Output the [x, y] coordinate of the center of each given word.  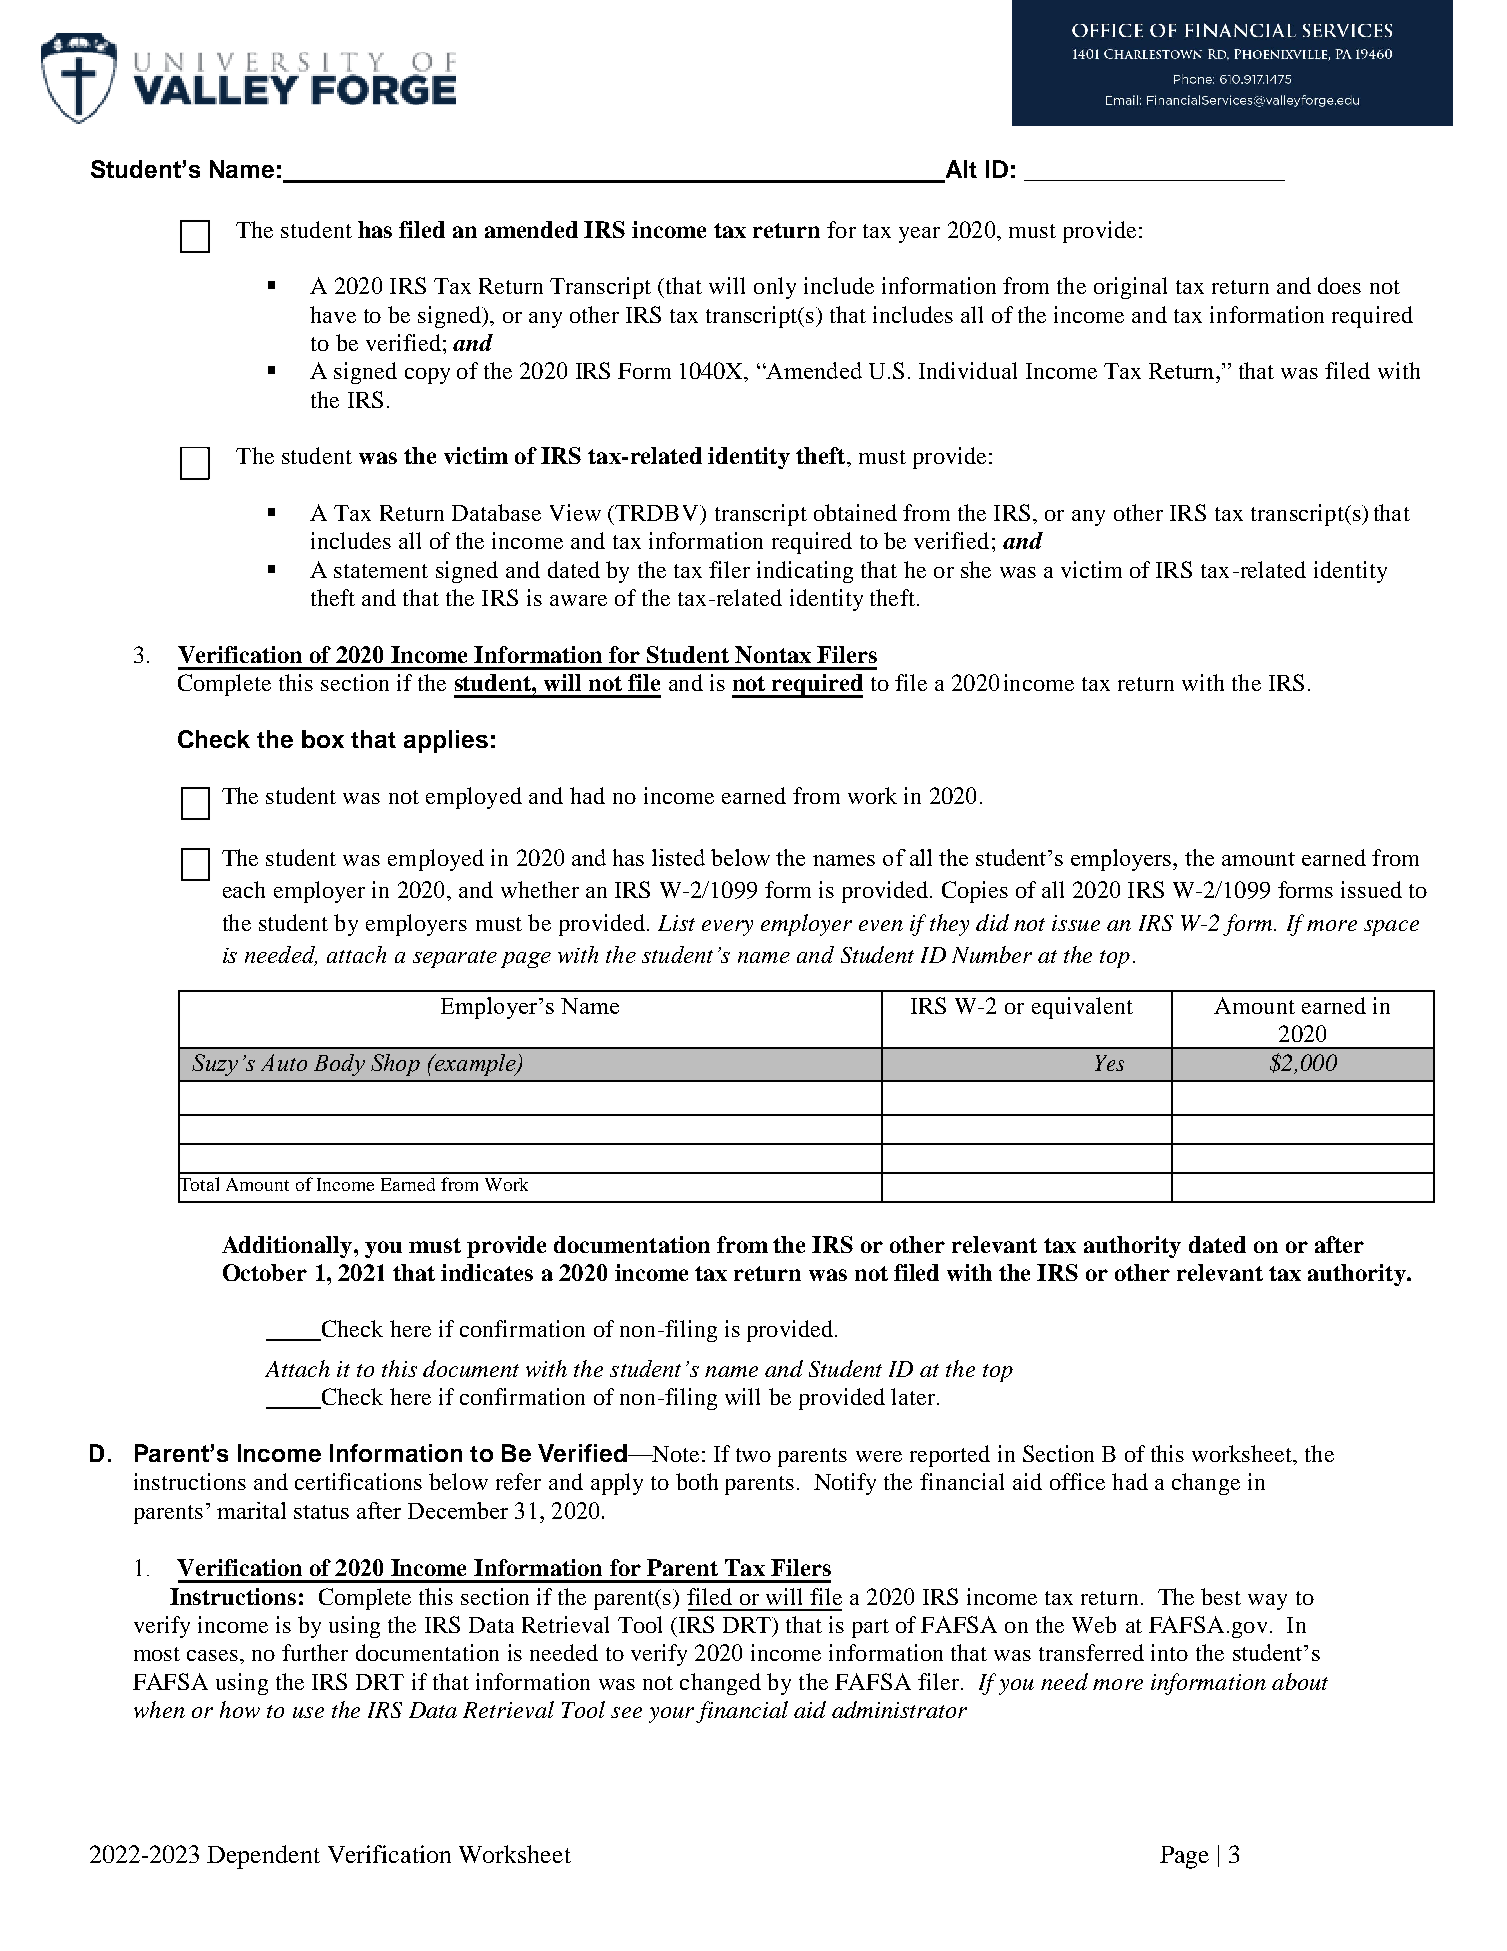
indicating [805, 572]
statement [381, 571]
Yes [1109, 1063]
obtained [855, 512]
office [1077, 1481]
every [727, 928]
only [775, 288]
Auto [284, 1062]
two [753, 1455]
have [333, 314]
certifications [358, 1481]
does [1339, 285]
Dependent [263, 1857]
